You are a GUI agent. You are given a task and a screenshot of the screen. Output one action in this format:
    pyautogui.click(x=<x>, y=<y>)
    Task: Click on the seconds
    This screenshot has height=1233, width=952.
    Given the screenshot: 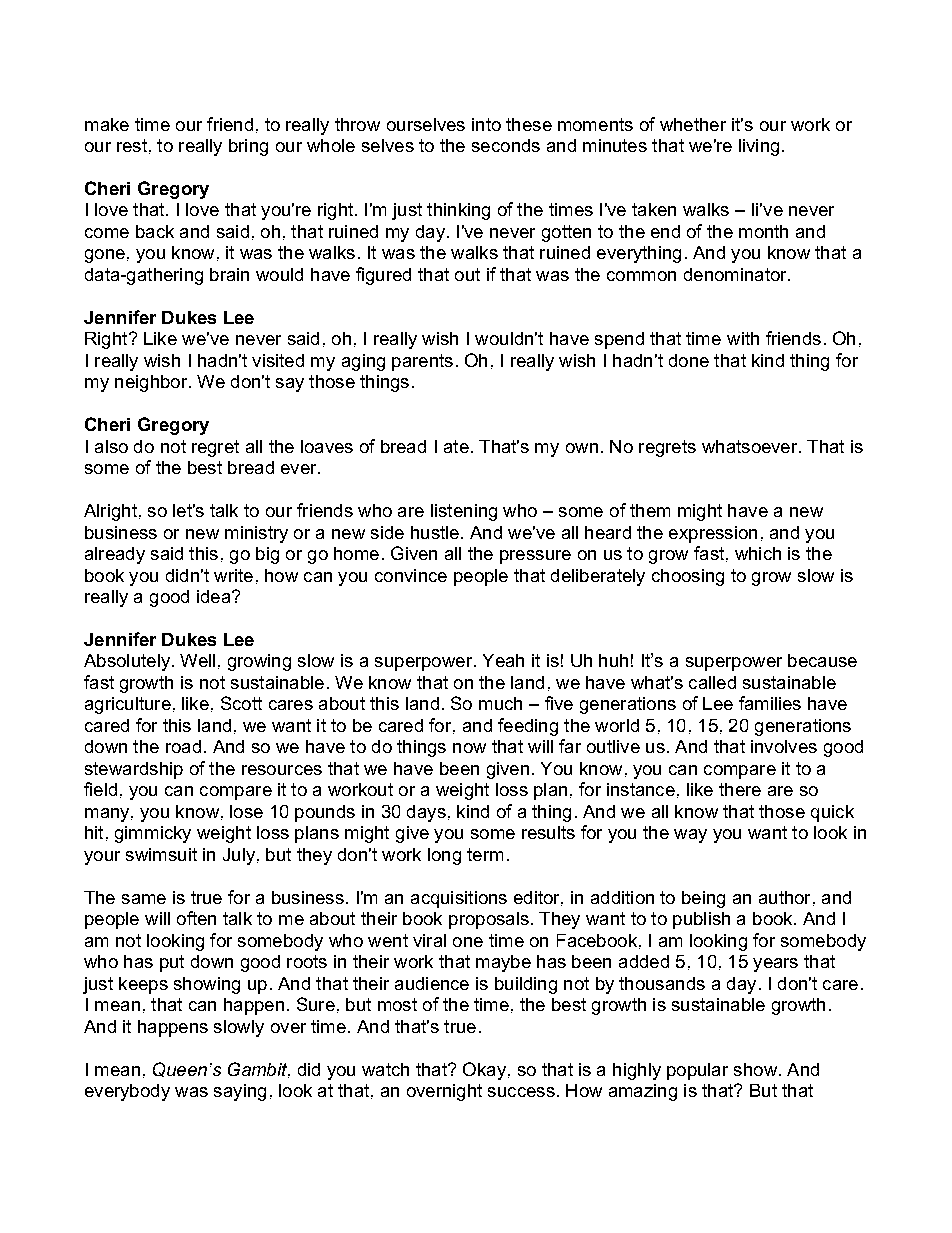 What is the action you would take?
    pyautogui.click(x=506, y=145)
